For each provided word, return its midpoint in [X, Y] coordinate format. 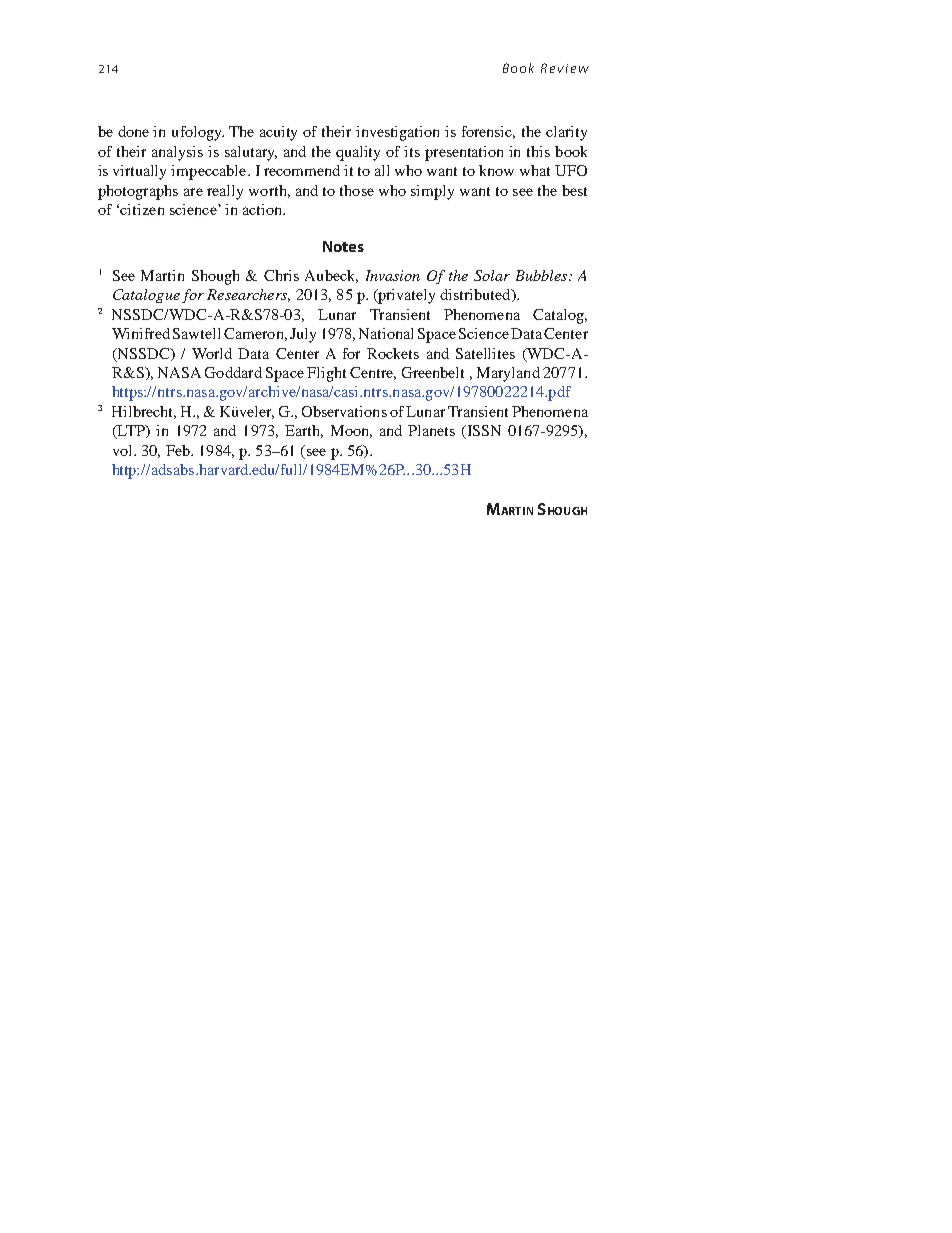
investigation [397, 133]
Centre [373, 373]
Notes [343, 246]
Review [565, 68]
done [133, 131]
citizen [142, 209]
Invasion [393, 275]
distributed [476, 295]
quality [358, 153]
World [212, 353]
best [574, 190]
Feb [179, 450]
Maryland [508, 374]
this [538, 151]
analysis [177, 153]
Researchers [248, 295]
